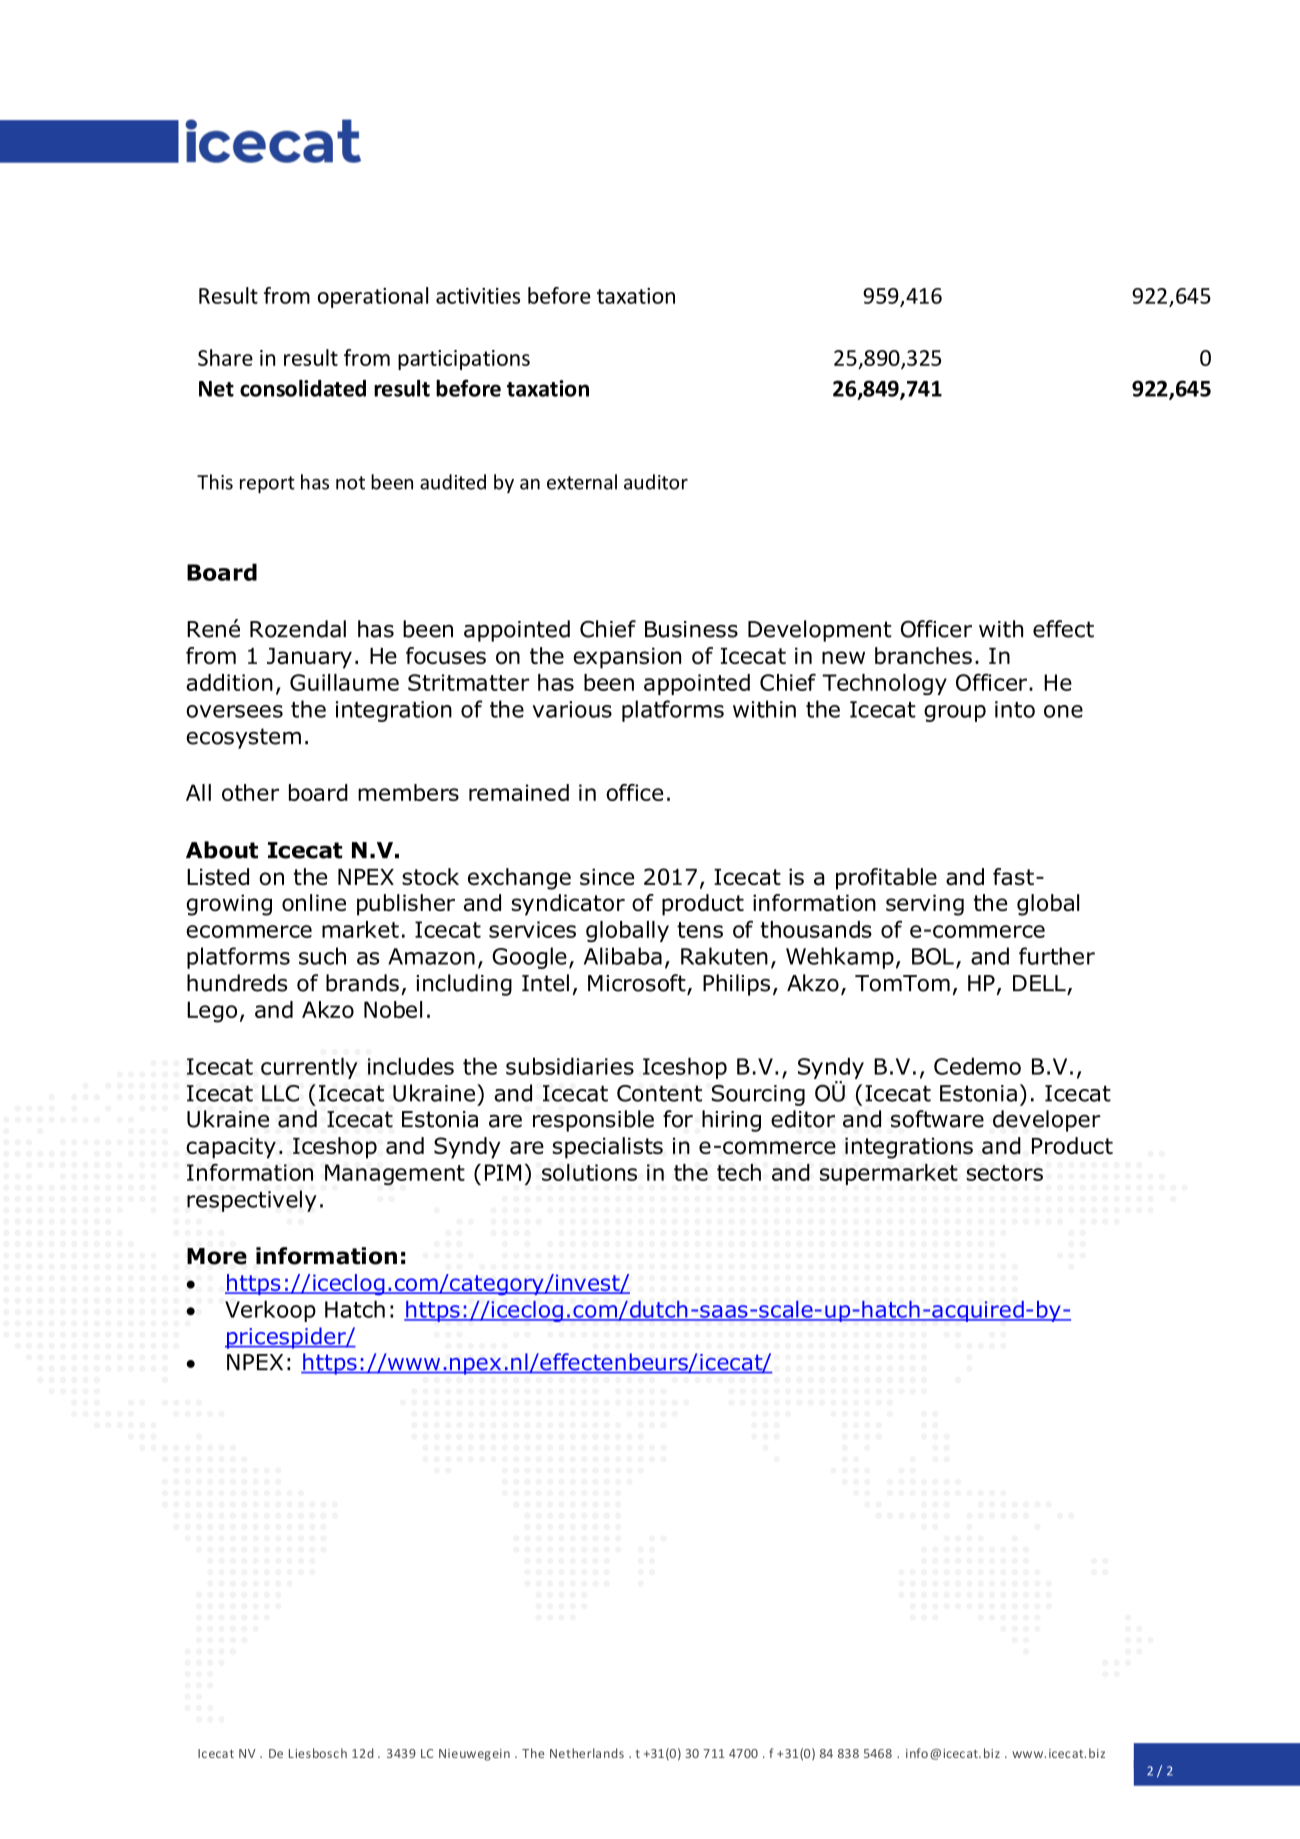 The image size is (1300, 1839). Describe the element at coordinates (250, 792) in the image. I see `other` at that location.
